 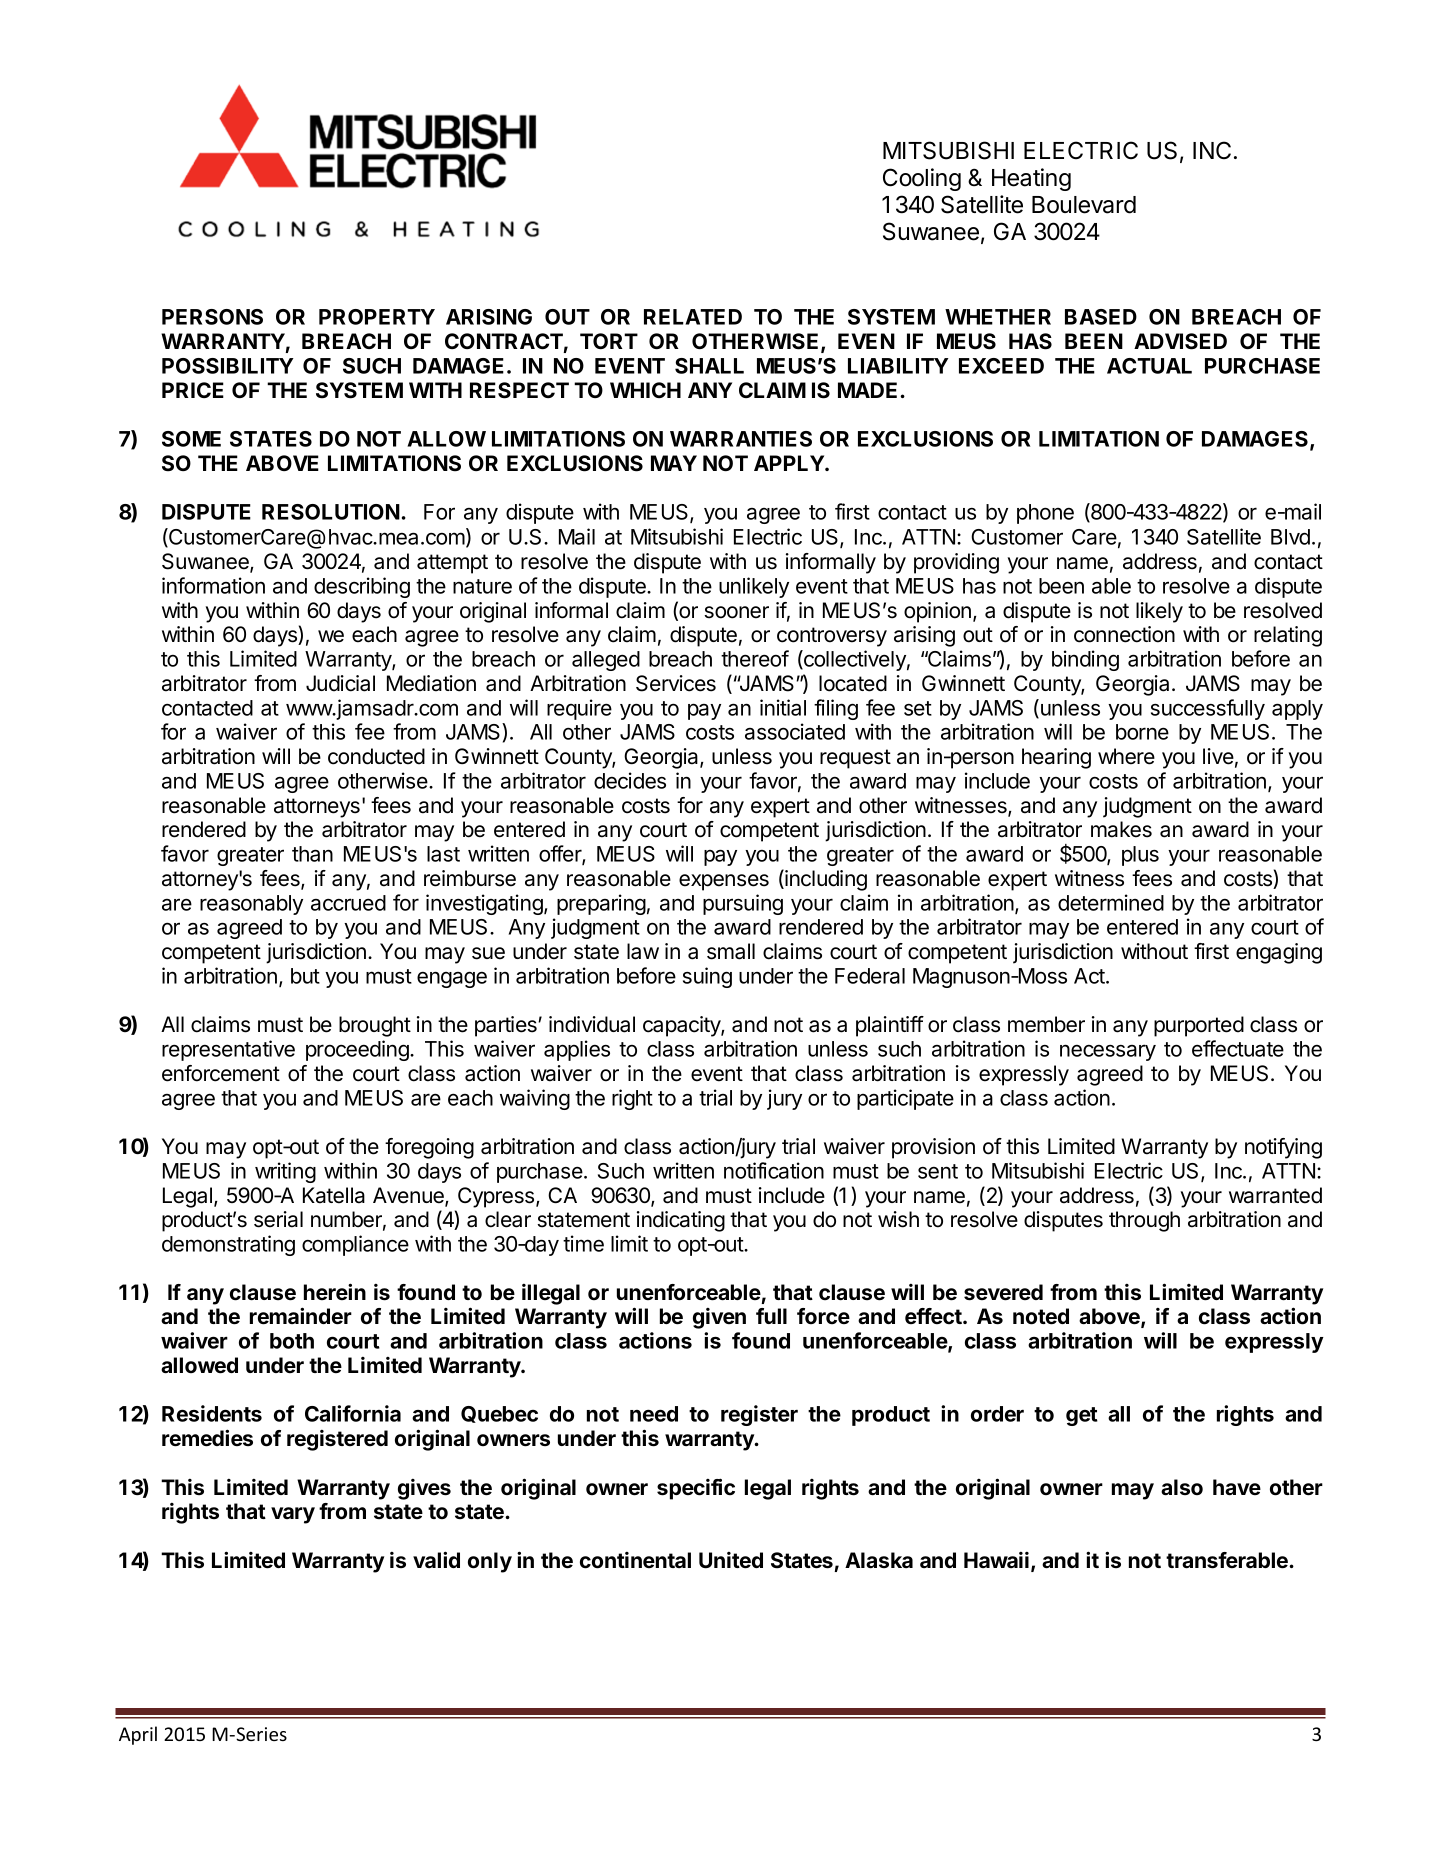 I want to click on PROPERTY, so click(x=377, y=317).
